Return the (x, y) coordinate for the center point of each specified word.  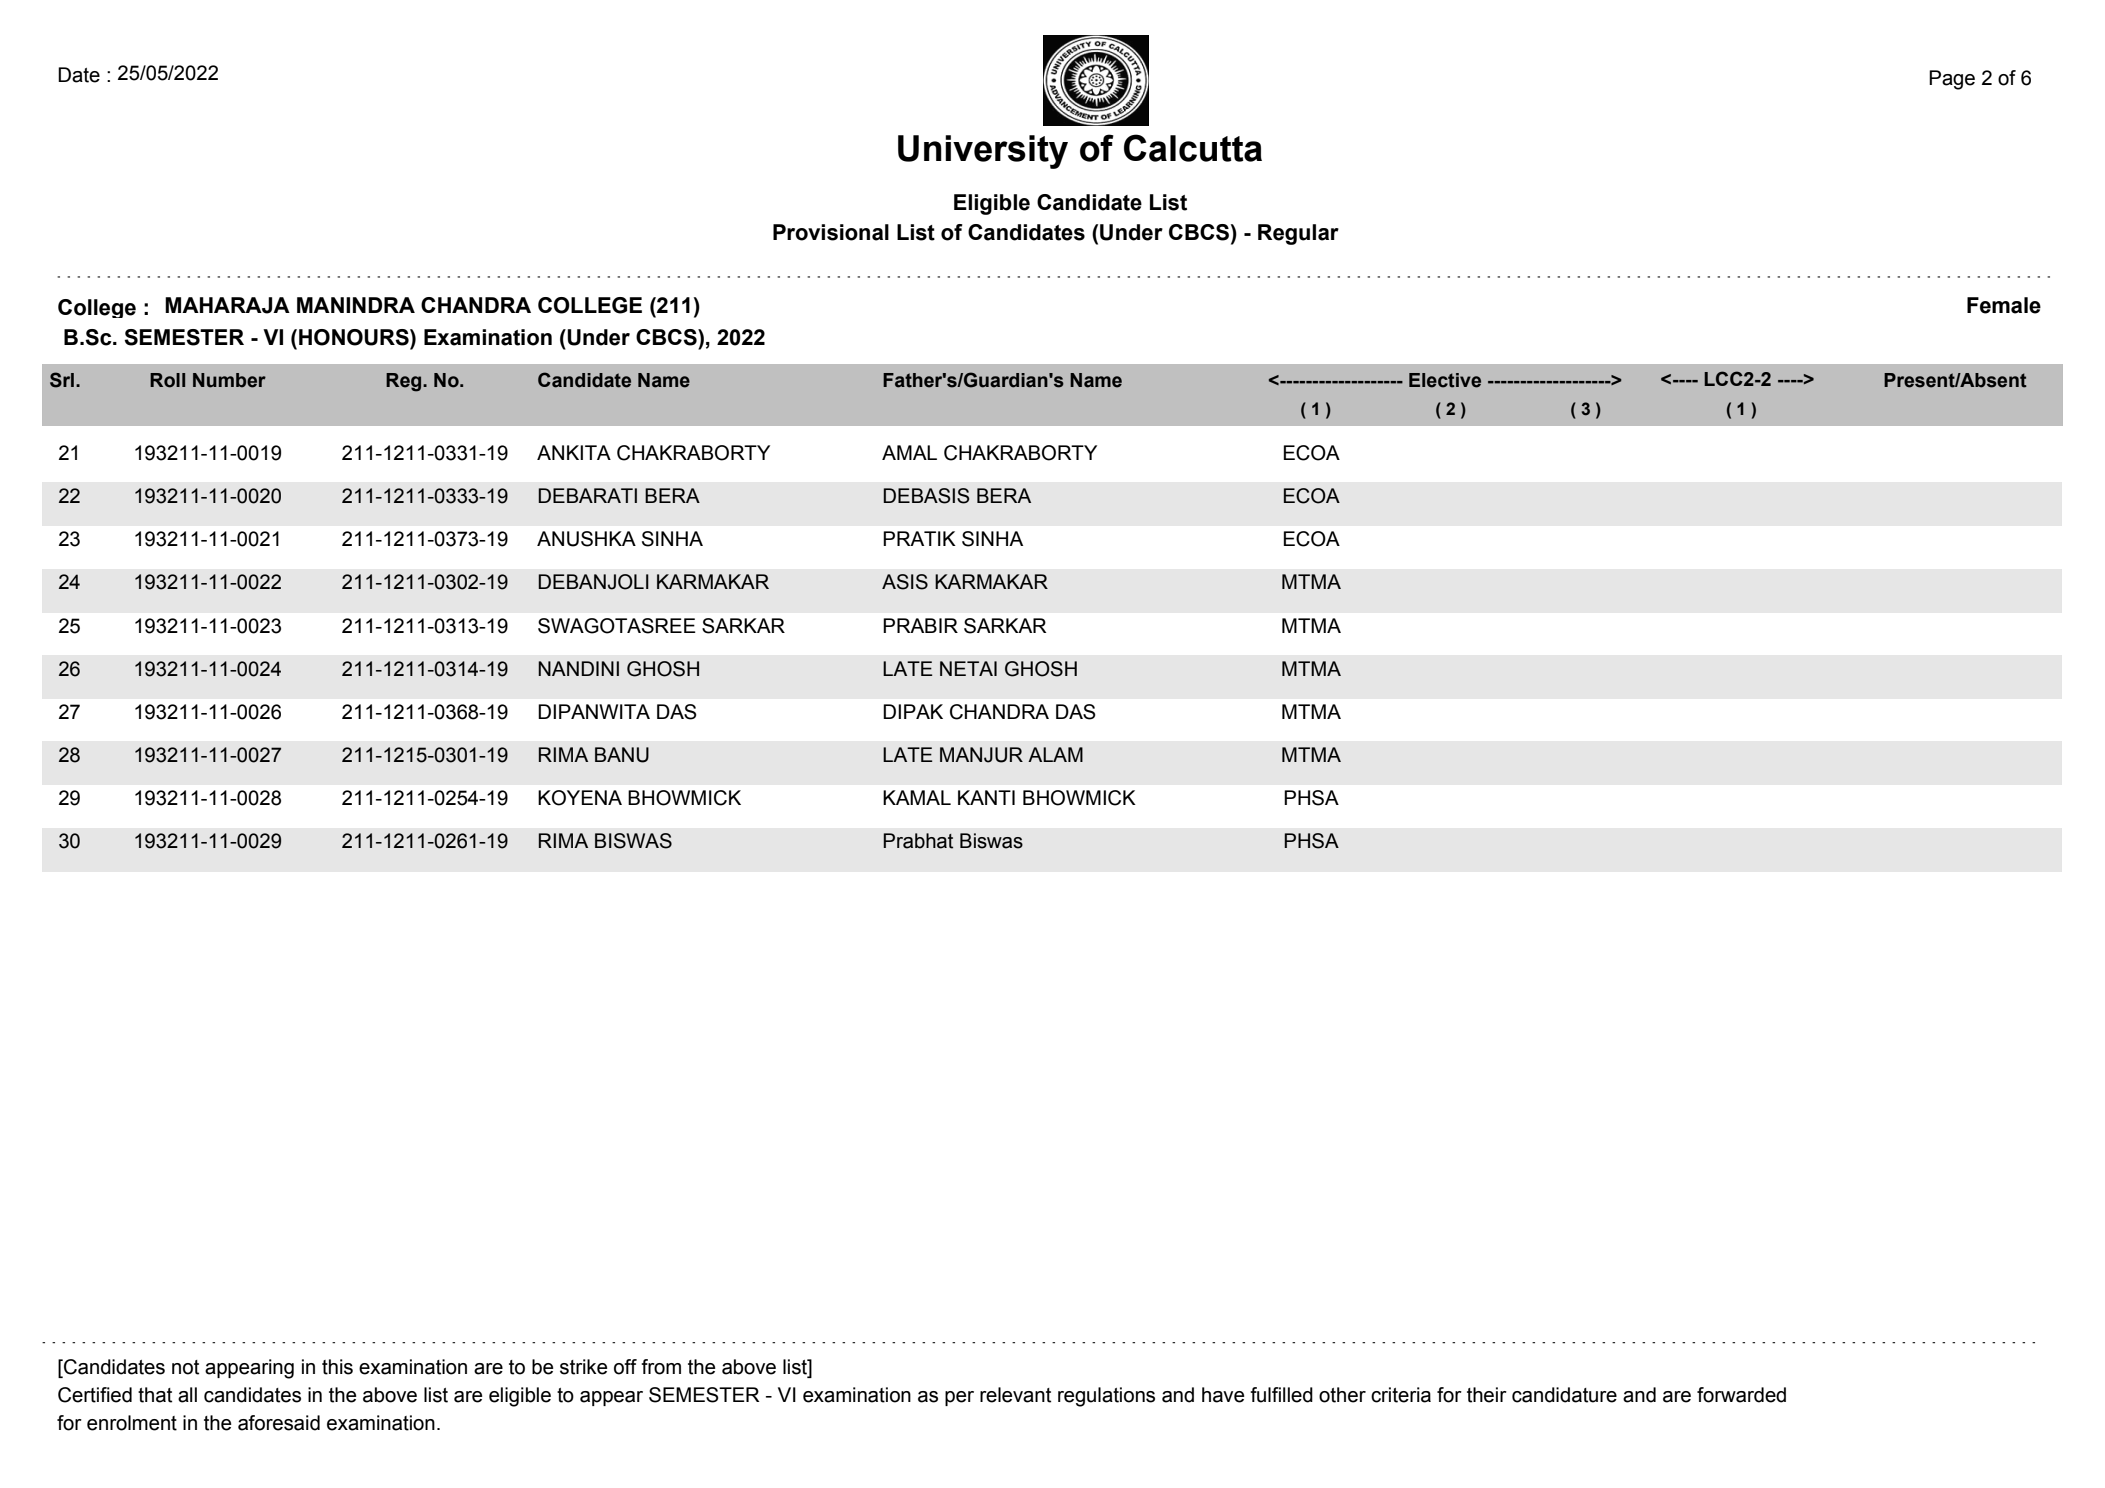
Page (1952, 80)
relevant (1015, 1395)
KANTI (986, 797)
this (337, 1367)
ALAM (1055, 754)
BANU (622, 755)
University (983, 152)
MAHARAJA (227, 305)
